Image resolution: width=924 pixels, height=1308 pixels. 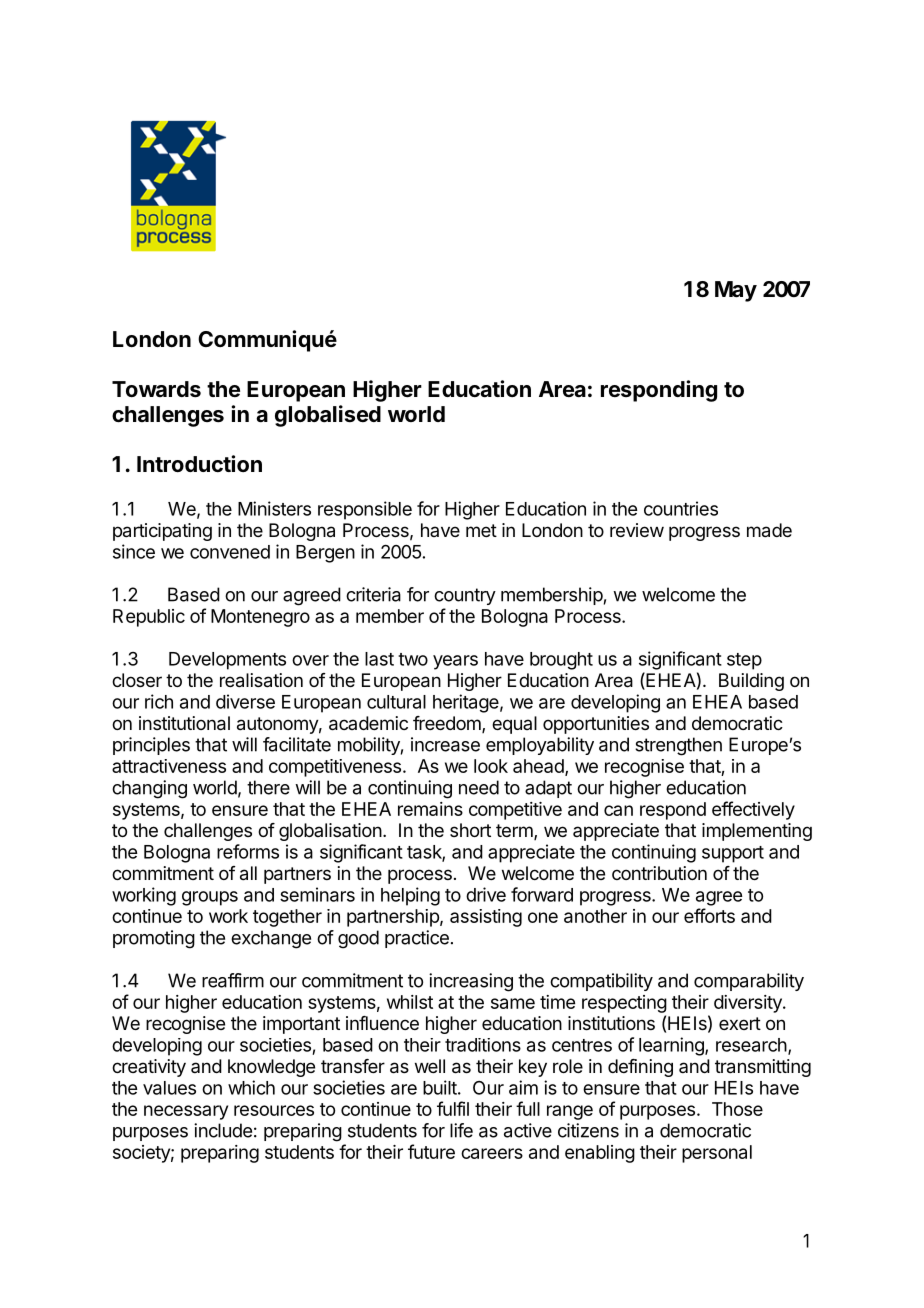 What do you see at coordinates (753, 810) in the image?
I see `effectively` at bounding box center [753, 810].
